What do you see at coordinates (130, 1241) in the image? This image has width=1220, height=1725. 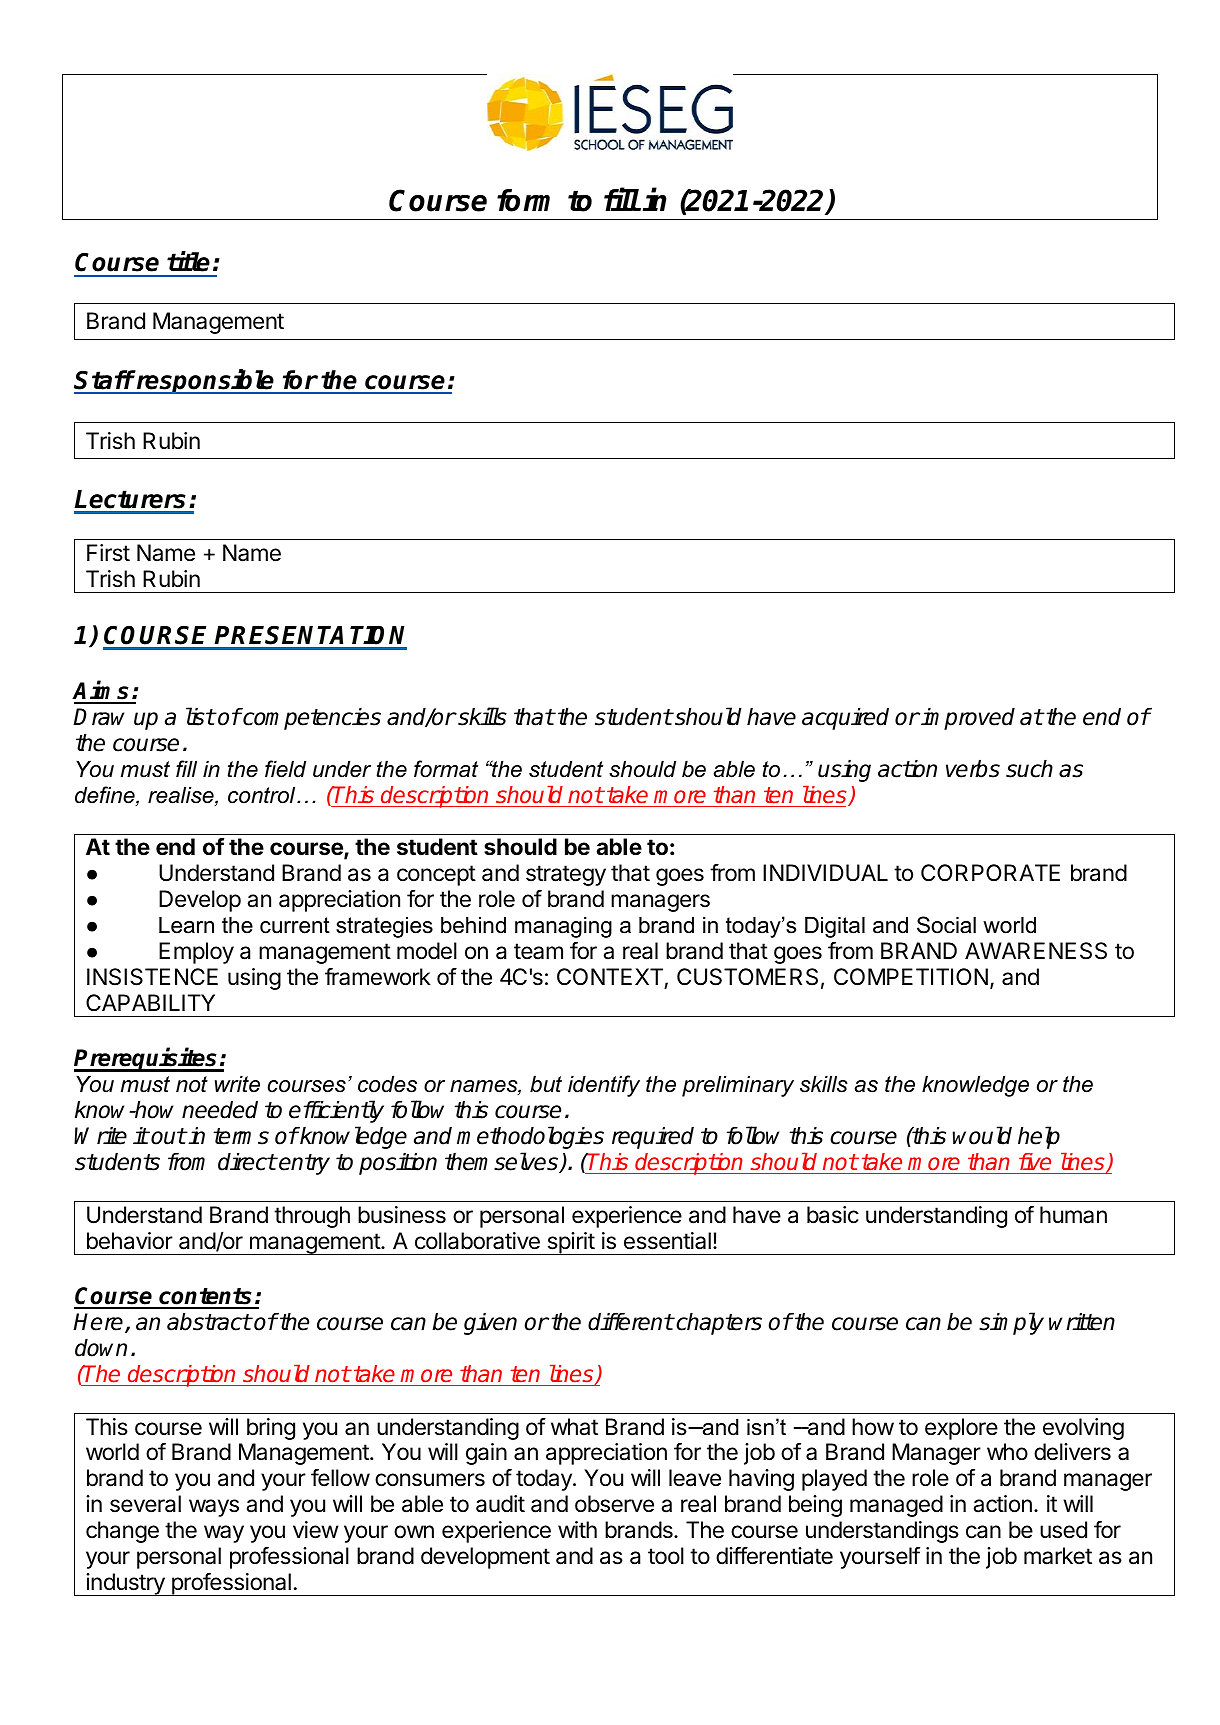 I see `behavior` at bounding box center [130, 1241].
